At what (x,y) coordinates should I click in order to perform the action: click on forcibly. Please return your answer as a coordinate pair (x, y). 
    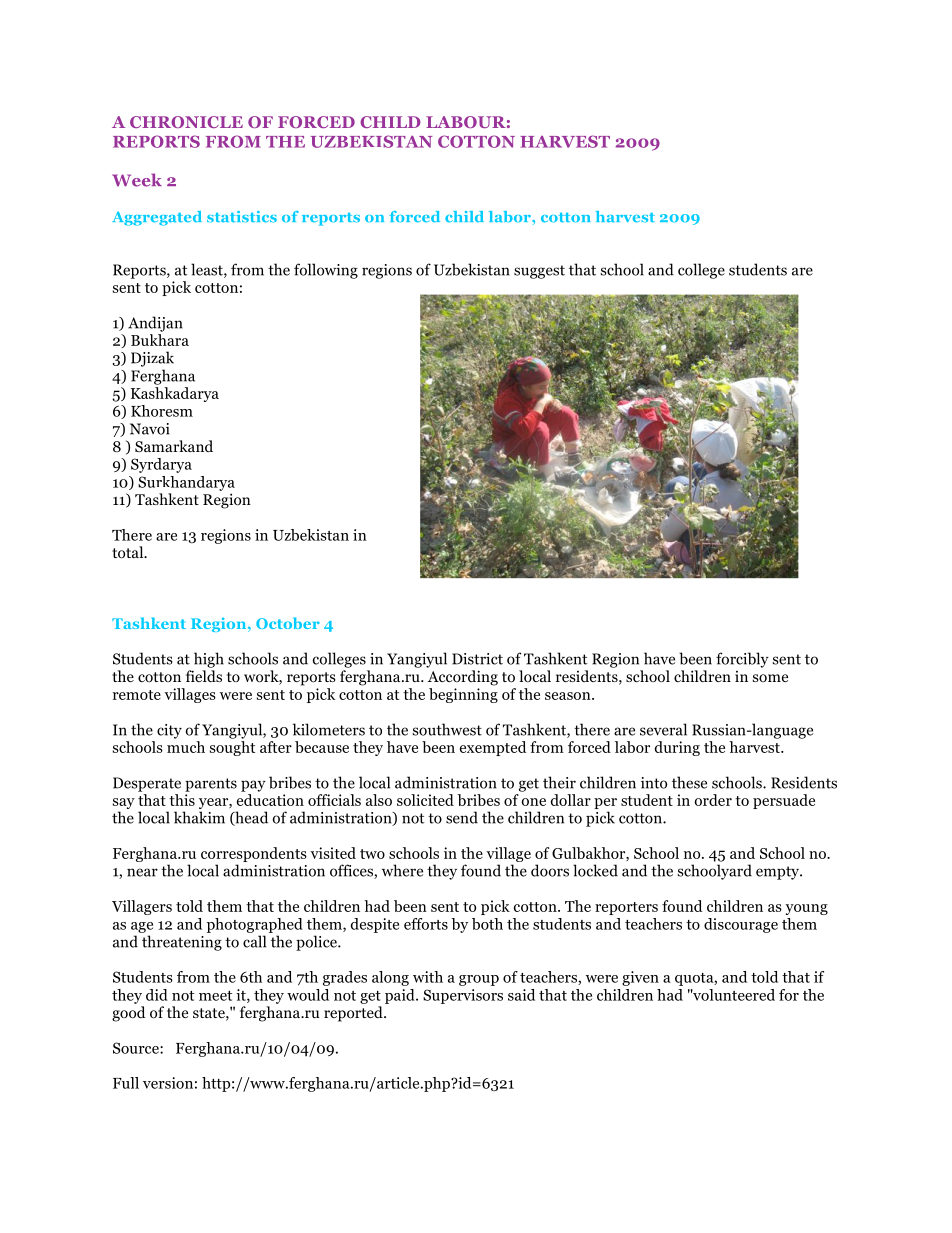
    Looking at the image, I should click on (742, 660).
